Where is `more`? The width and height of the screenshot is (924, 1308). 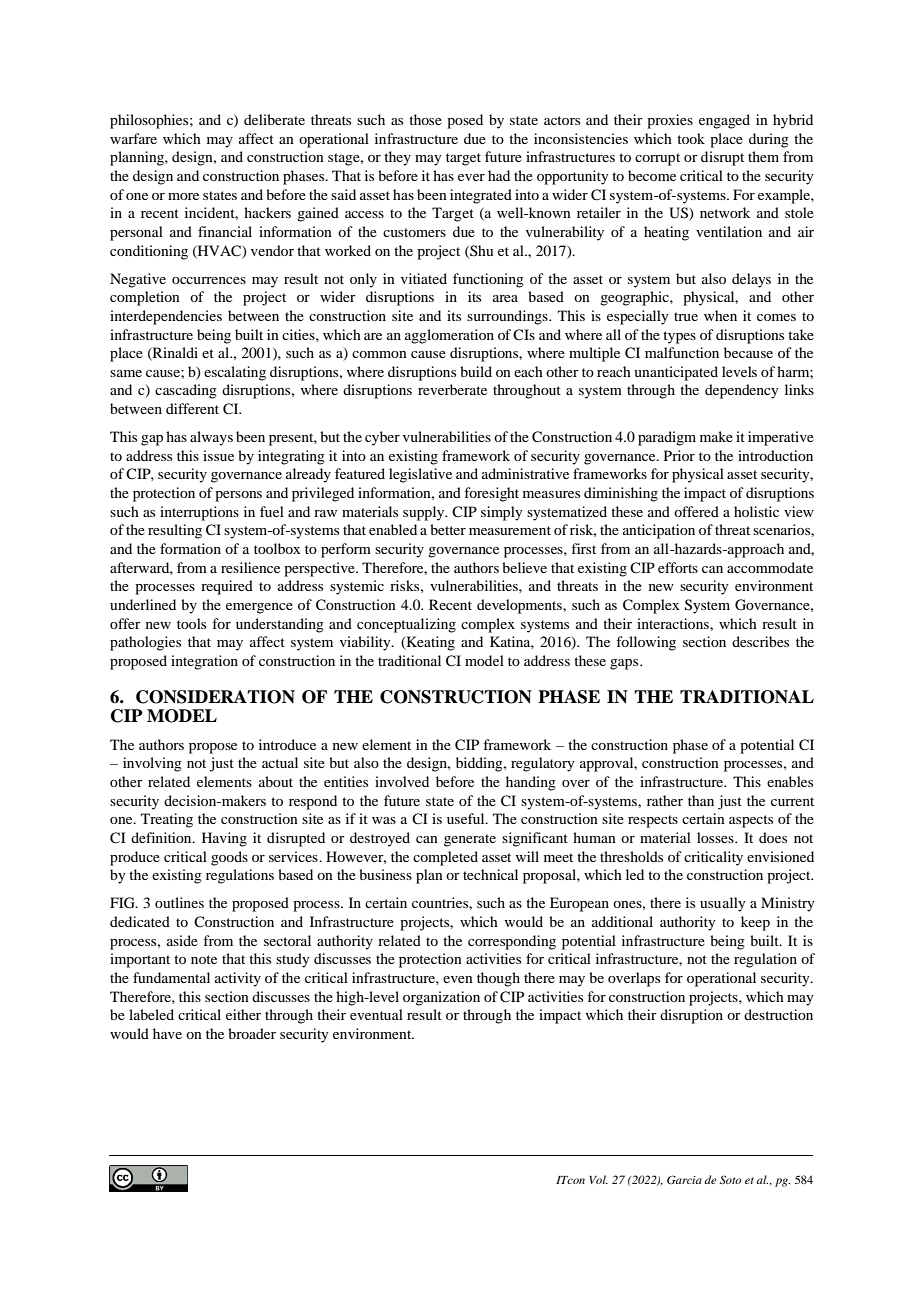 more is located at coordinates (183, 196).
